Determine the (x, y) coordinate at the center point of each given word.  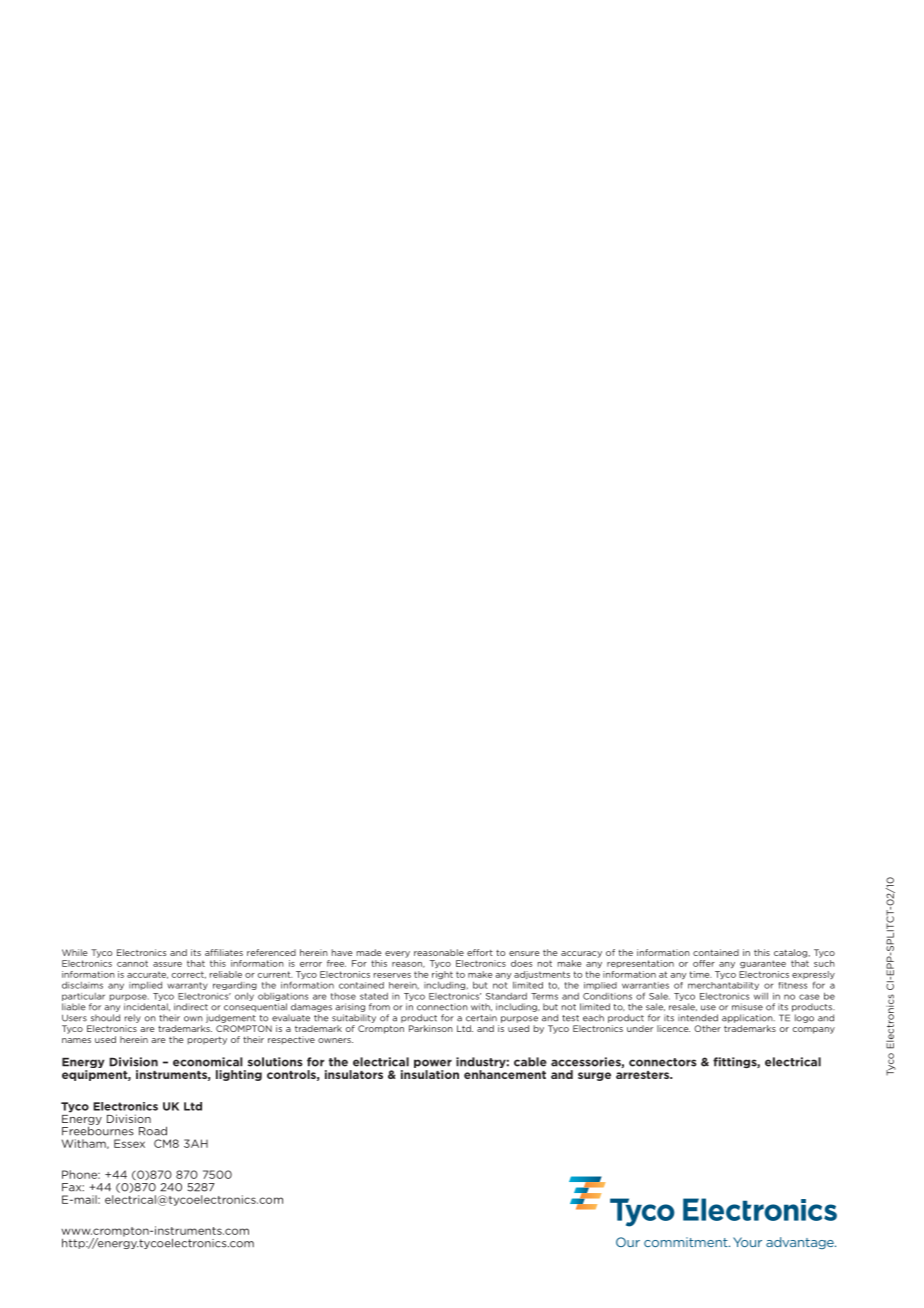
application (748, 1018)
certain (481, 1018)
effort (480, 952)
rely (133, 1018)
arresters (643, 1075)
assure (167, 964)
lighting (239, 1075)
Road (153, 1131)
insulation (430, 1074)
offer (704, 963)
